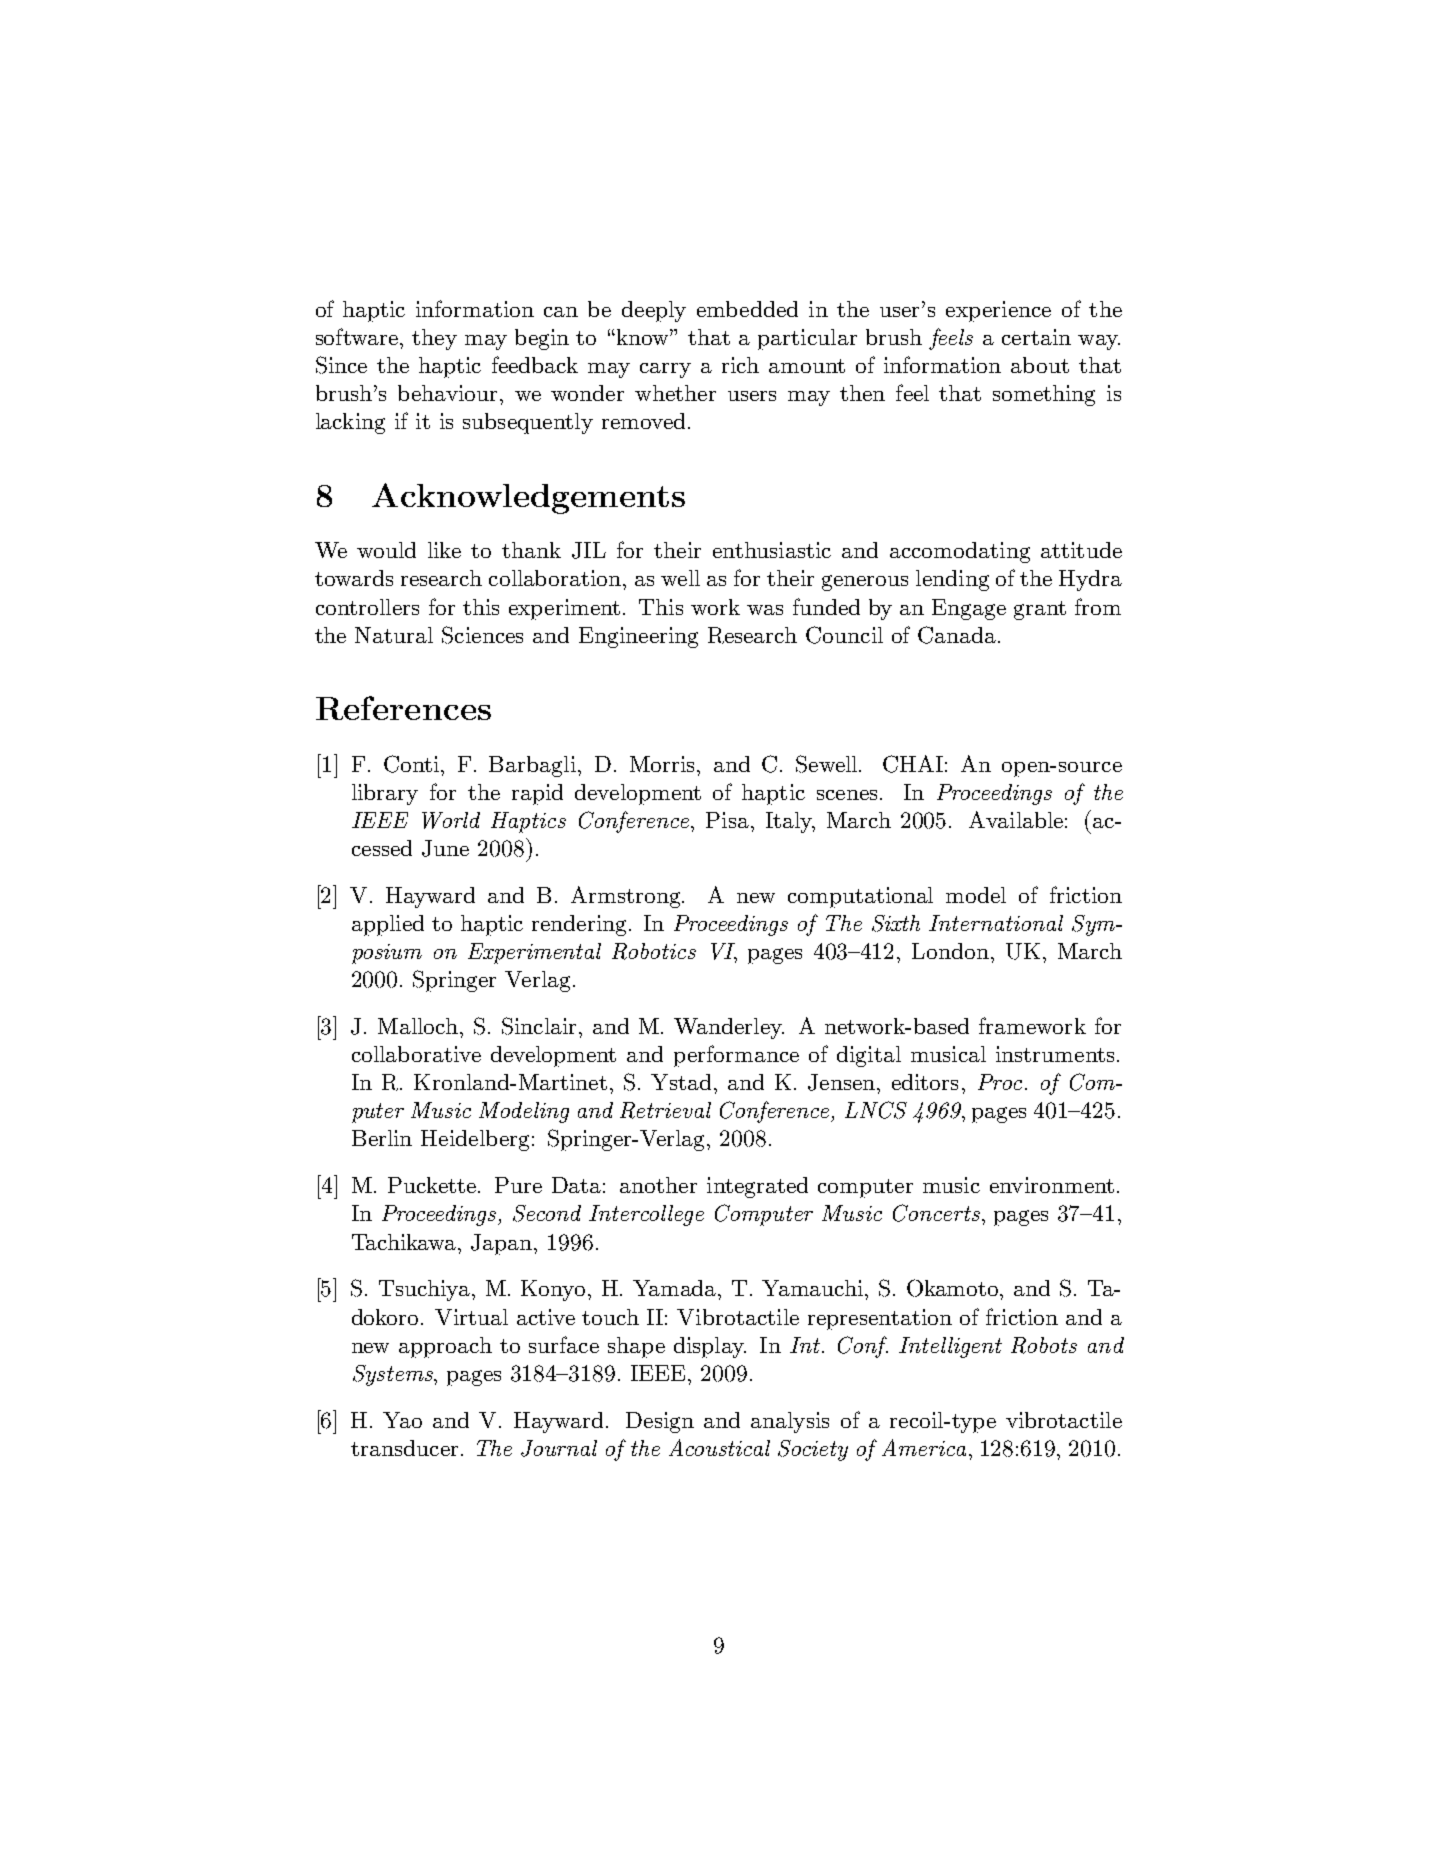 The width and height of the document is (1439, 1863). Describe the element at coordinates (402, 1420) in the document. I see `Yao` at that location.
